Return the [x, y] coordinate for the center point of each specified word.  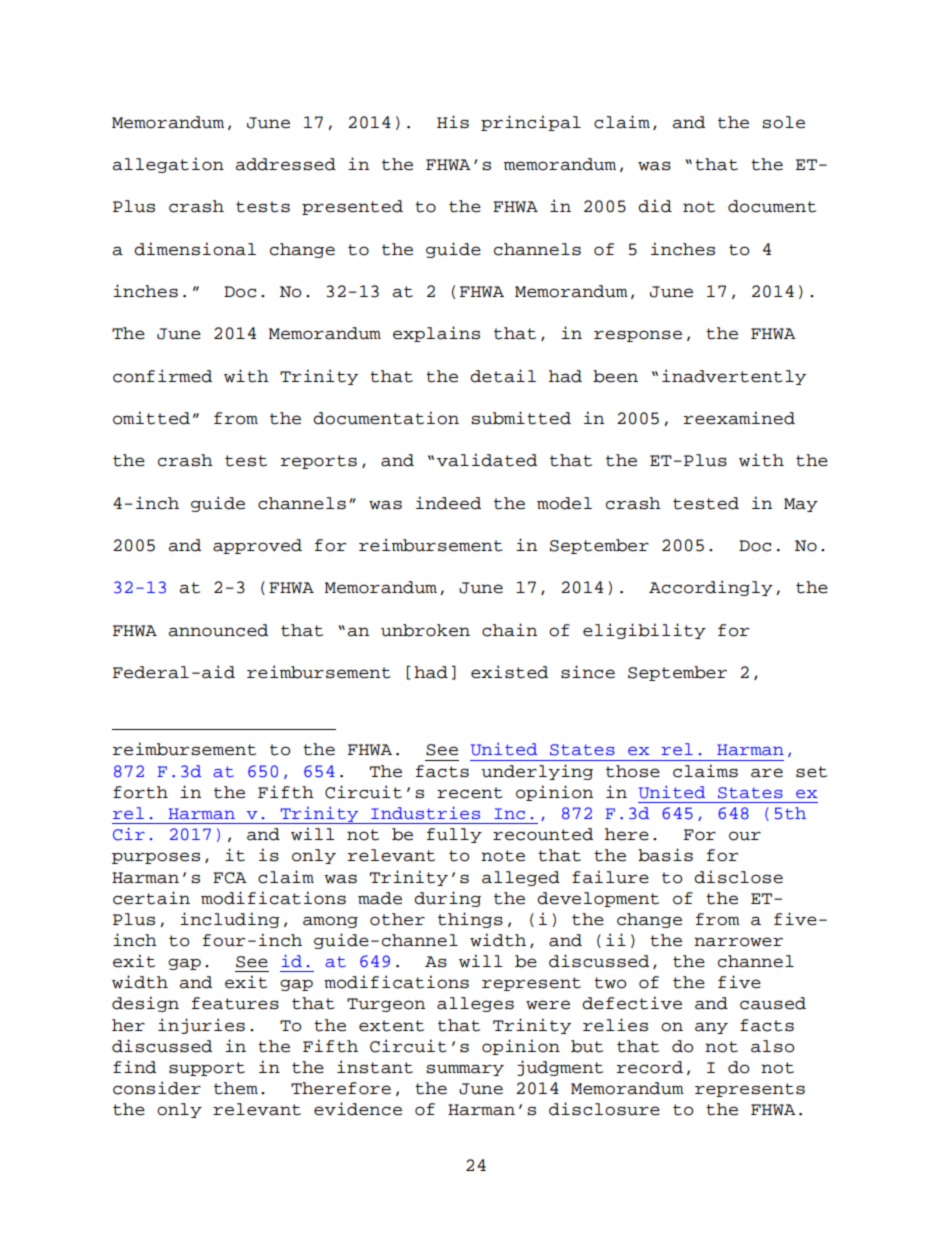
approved [257, 546]
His [453, 122]
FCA [230, 878]
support [207, 1069]
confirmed [162, 376]
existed [509, 672]
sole [783, 122]
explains [436, 334]
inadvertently [734, 377]
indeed [448, 503]
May [801, 505]
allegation [168, 165]
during [447, 899]
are [767, 773]
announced [218, 630]
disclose [738, 877]
